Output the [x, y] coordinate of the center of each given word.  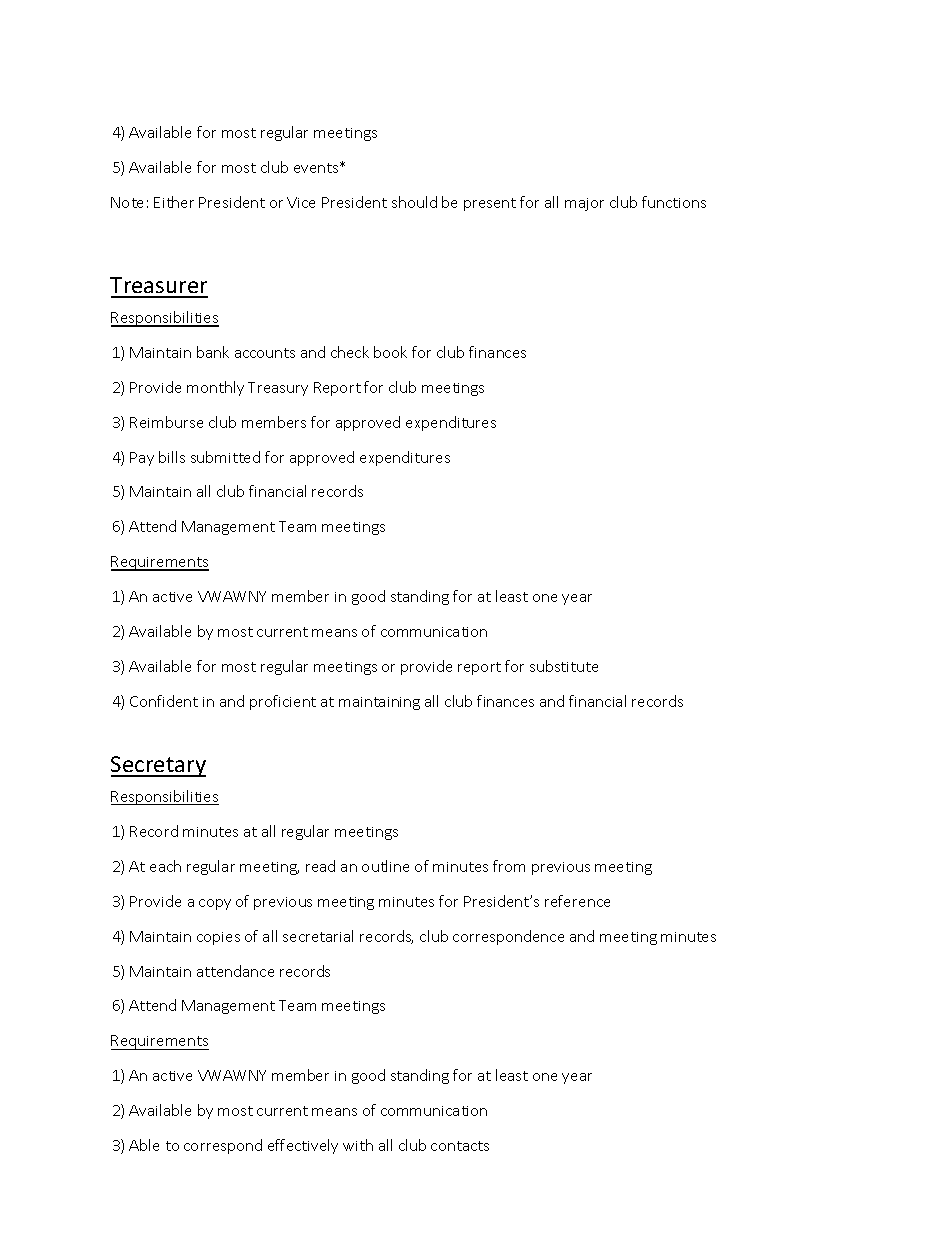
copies [218, 938]
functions [674, 202]
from [509, 866]
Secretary [158, 766]
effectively [303, 1146]
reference [577, 901]
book [390, 352]
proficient [283, 702]
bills [172, 457]
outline [385, 866]
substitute [564, 666]
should [414, 202]
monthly [215, 388]
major [584, 204]
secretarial [318, 936]
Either [174, 202]
